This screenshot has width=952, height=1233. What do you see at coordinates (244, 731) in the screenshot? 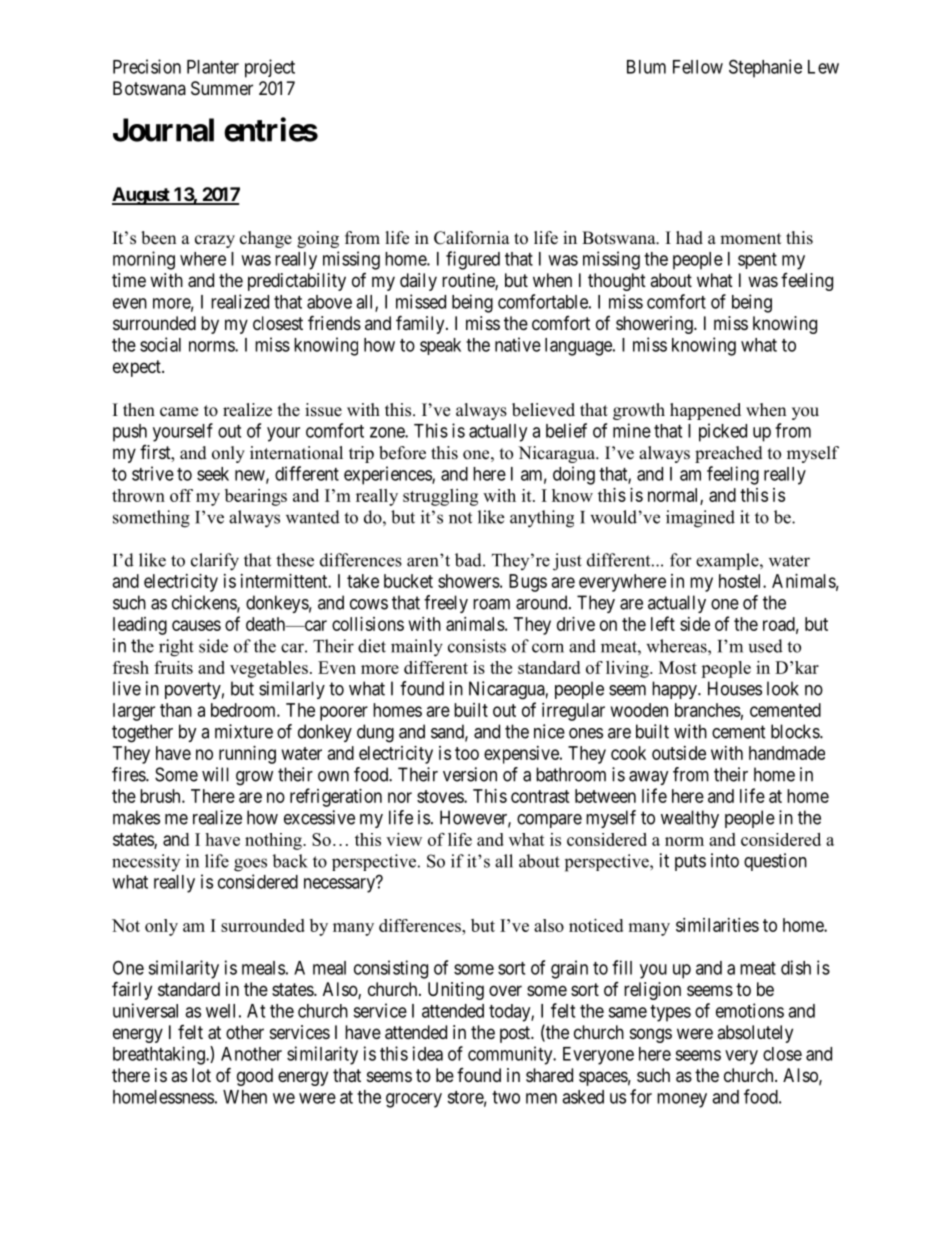
I see `mixture` at bounding box center [244, 731].
